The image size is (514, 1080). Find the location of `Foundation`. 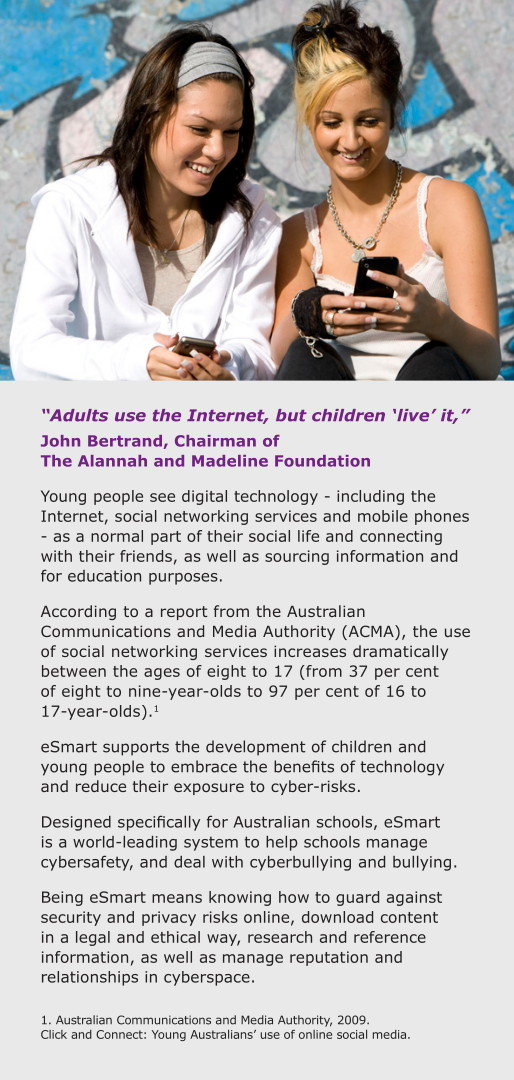

Foundation is located at coordinates (322, 461).
